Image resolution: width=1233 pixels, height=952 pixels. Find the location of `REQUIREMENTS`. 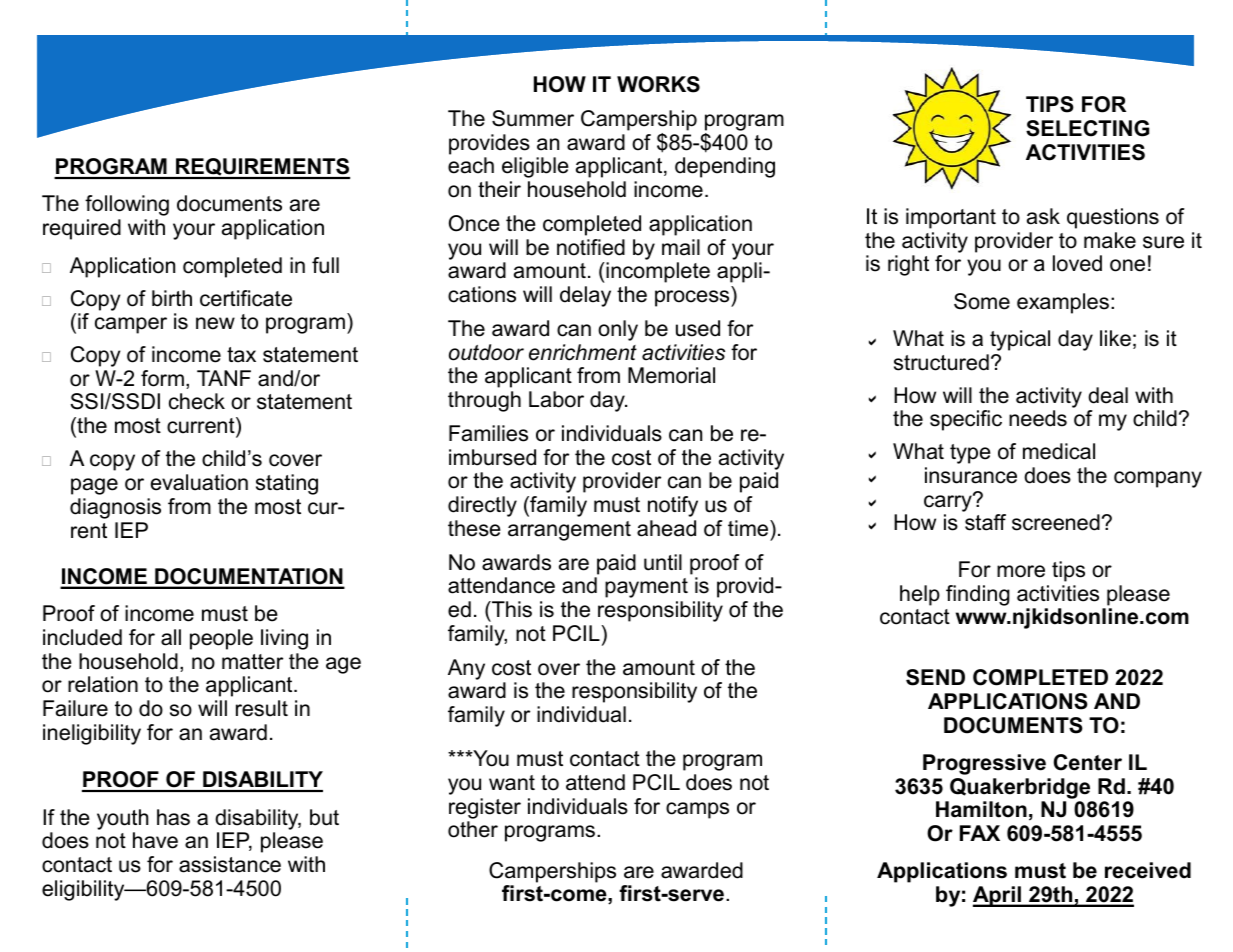

REQUIREMENTS is located at coordinates (262, 168).
